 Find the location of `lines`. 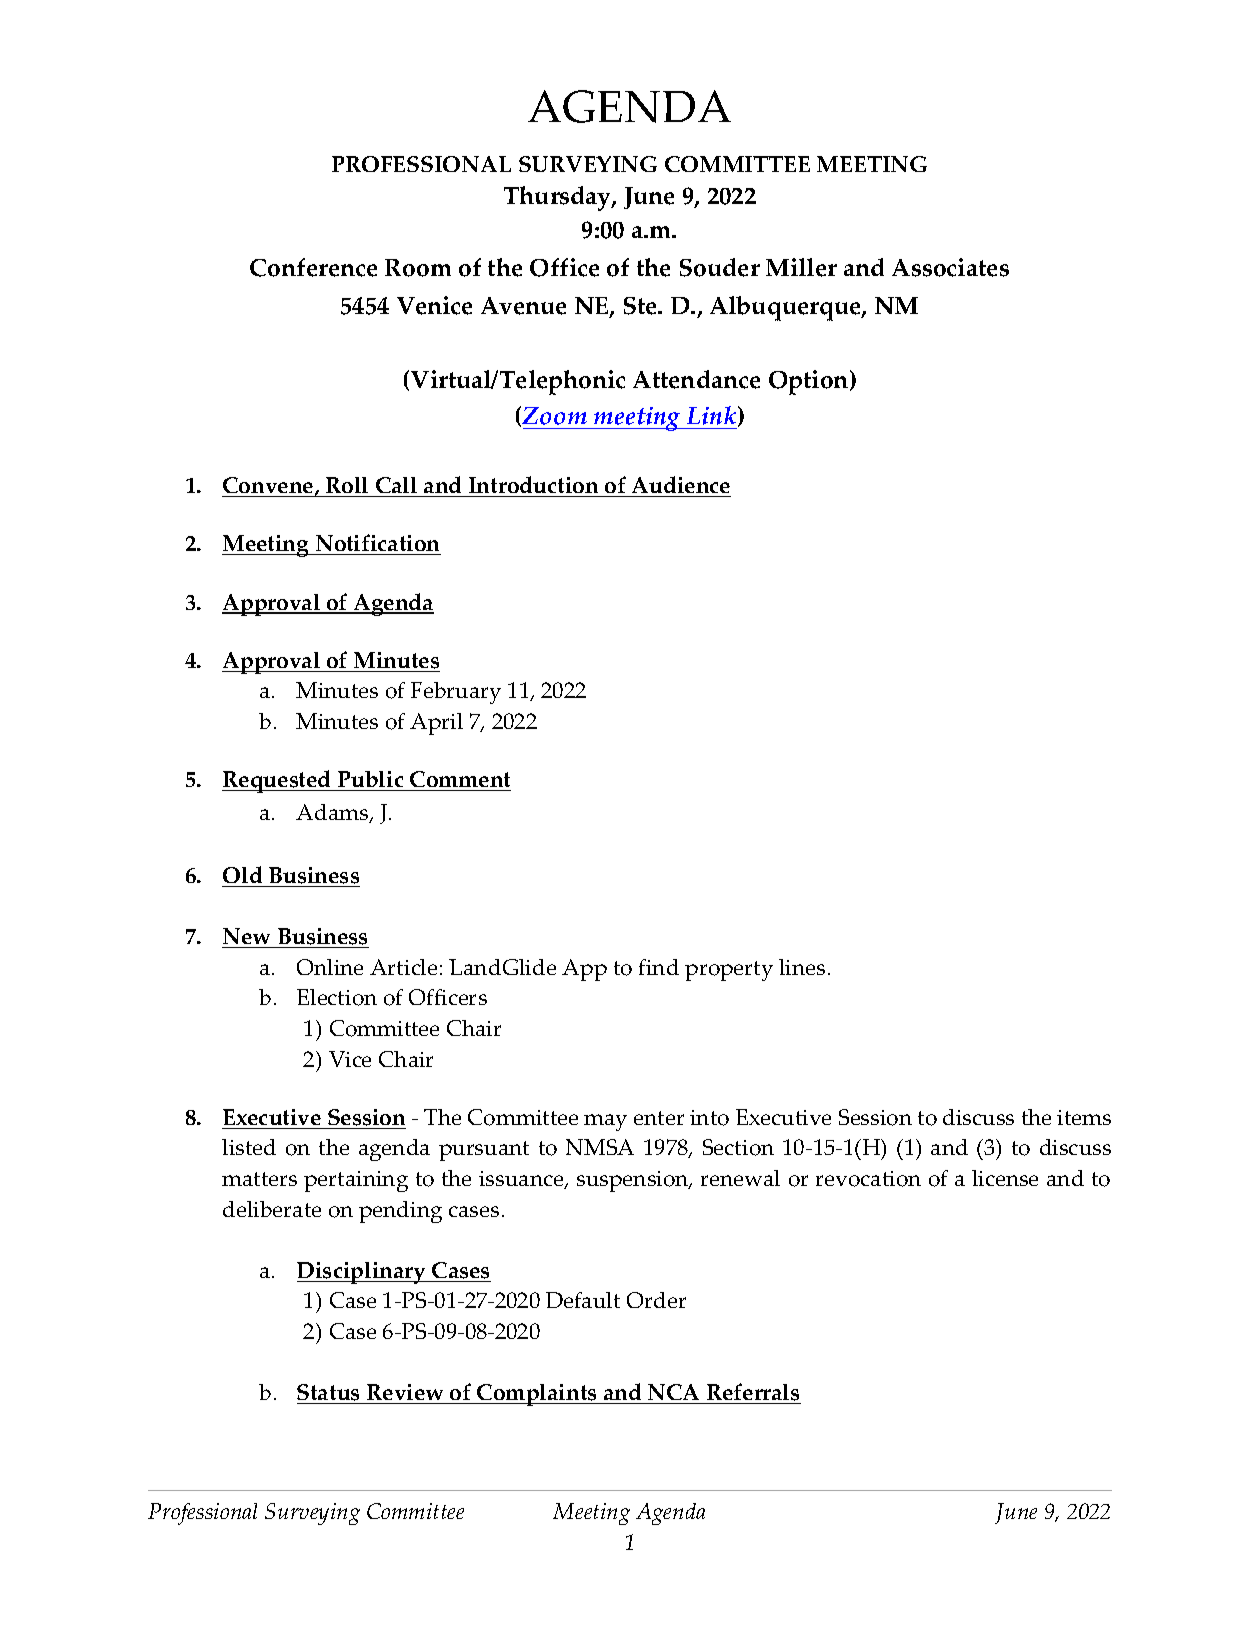

lines is located at coordinates (802, 967).
